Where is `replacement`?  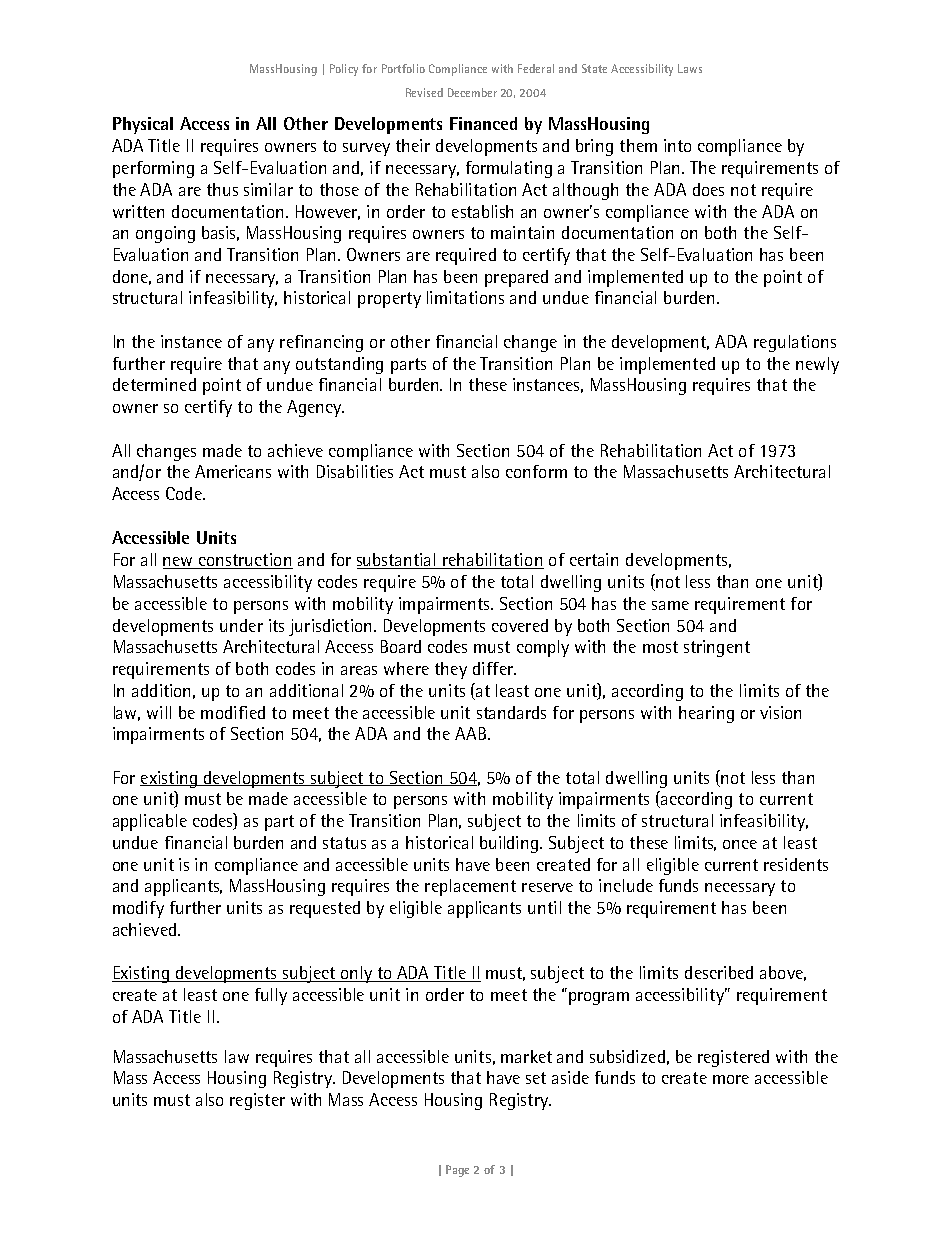 replacement is located at coordinates (470, 887).
